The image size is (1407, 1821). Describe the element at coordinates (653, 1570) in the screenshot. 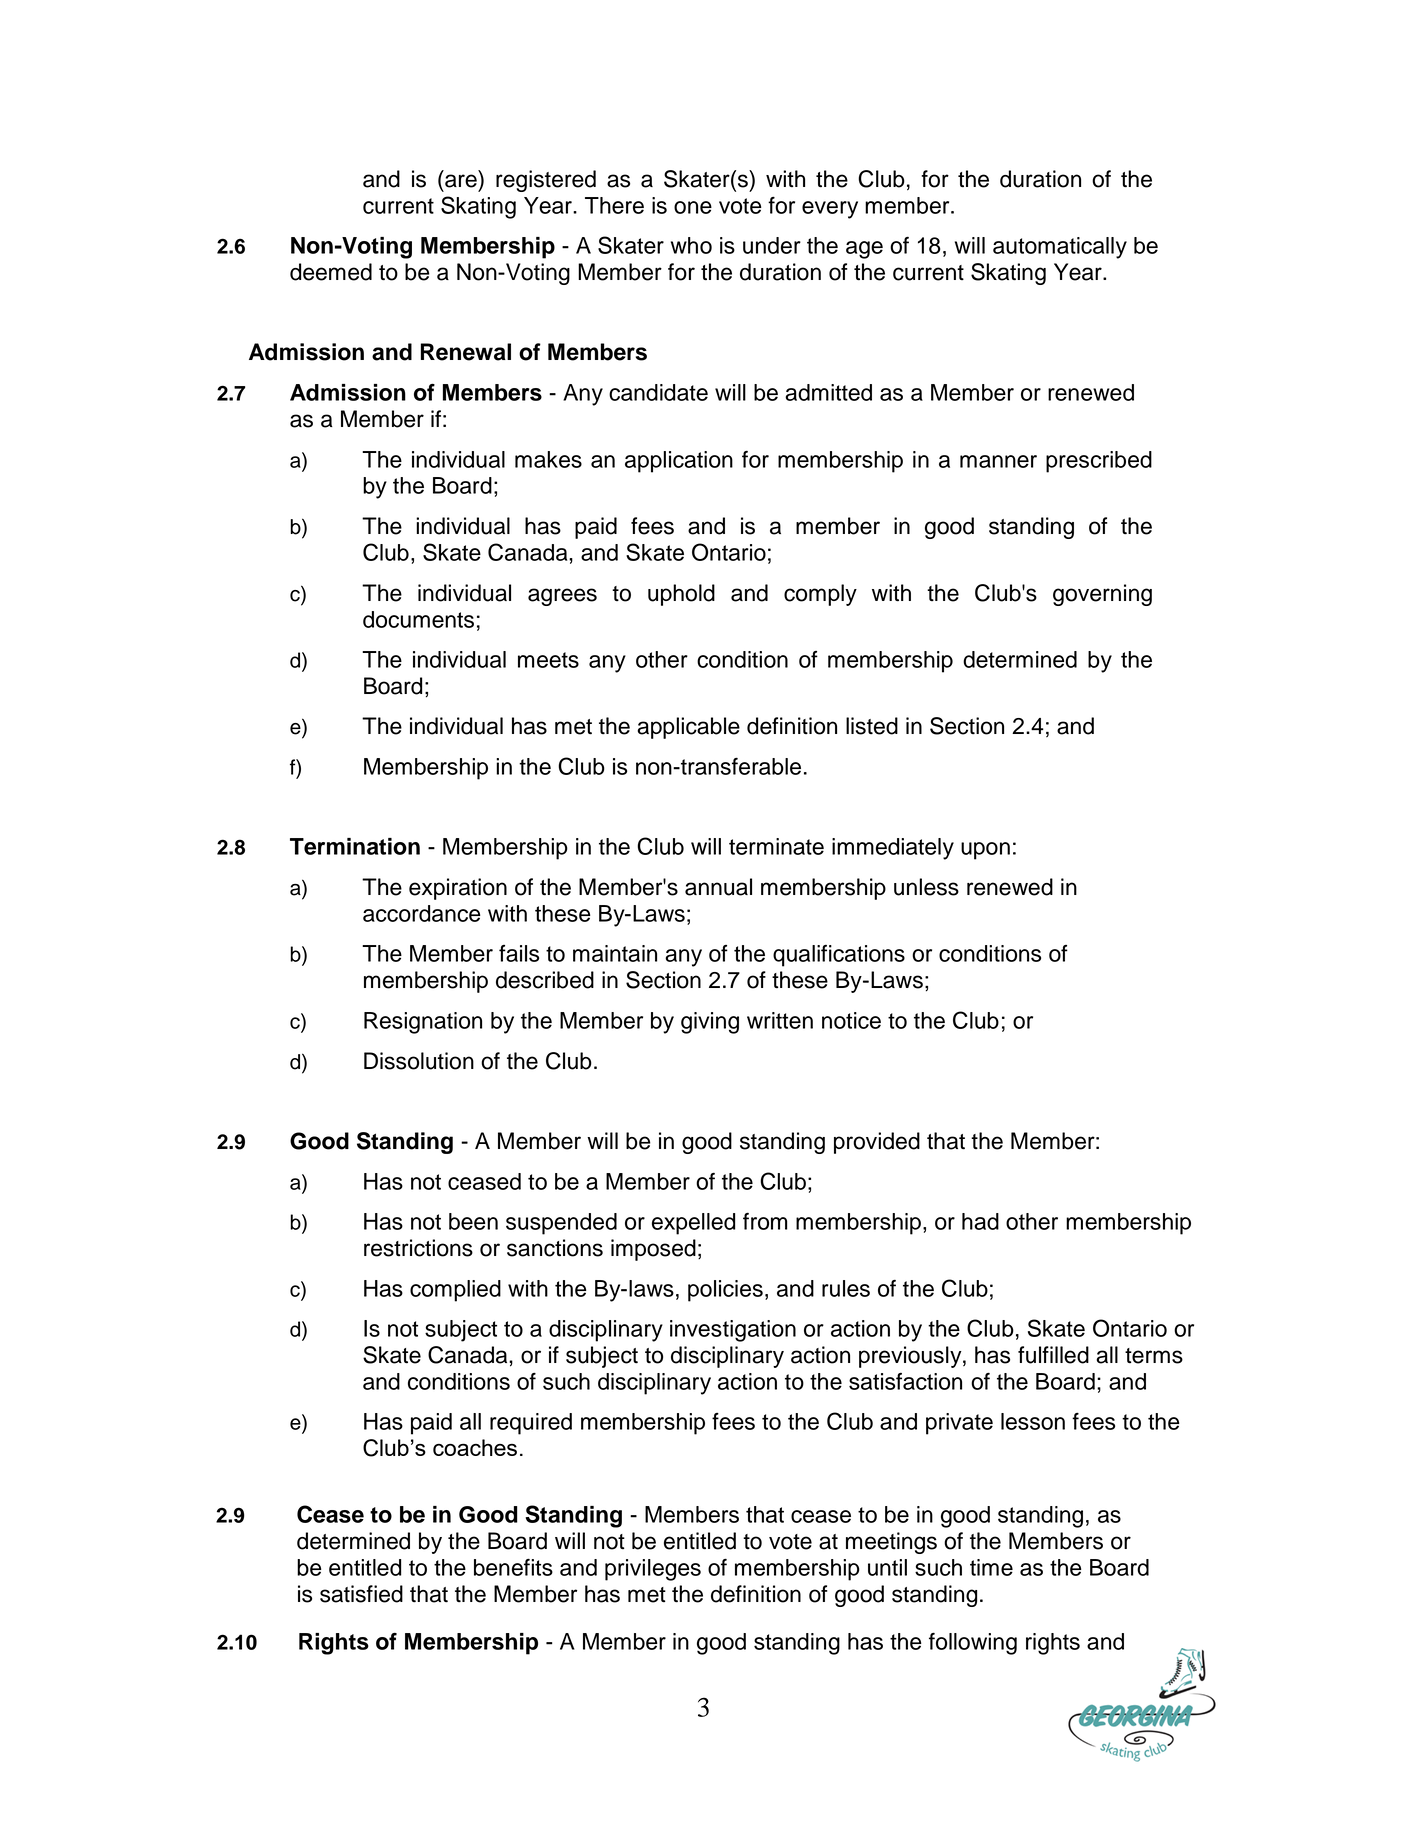

I see `privileges` at that location.
